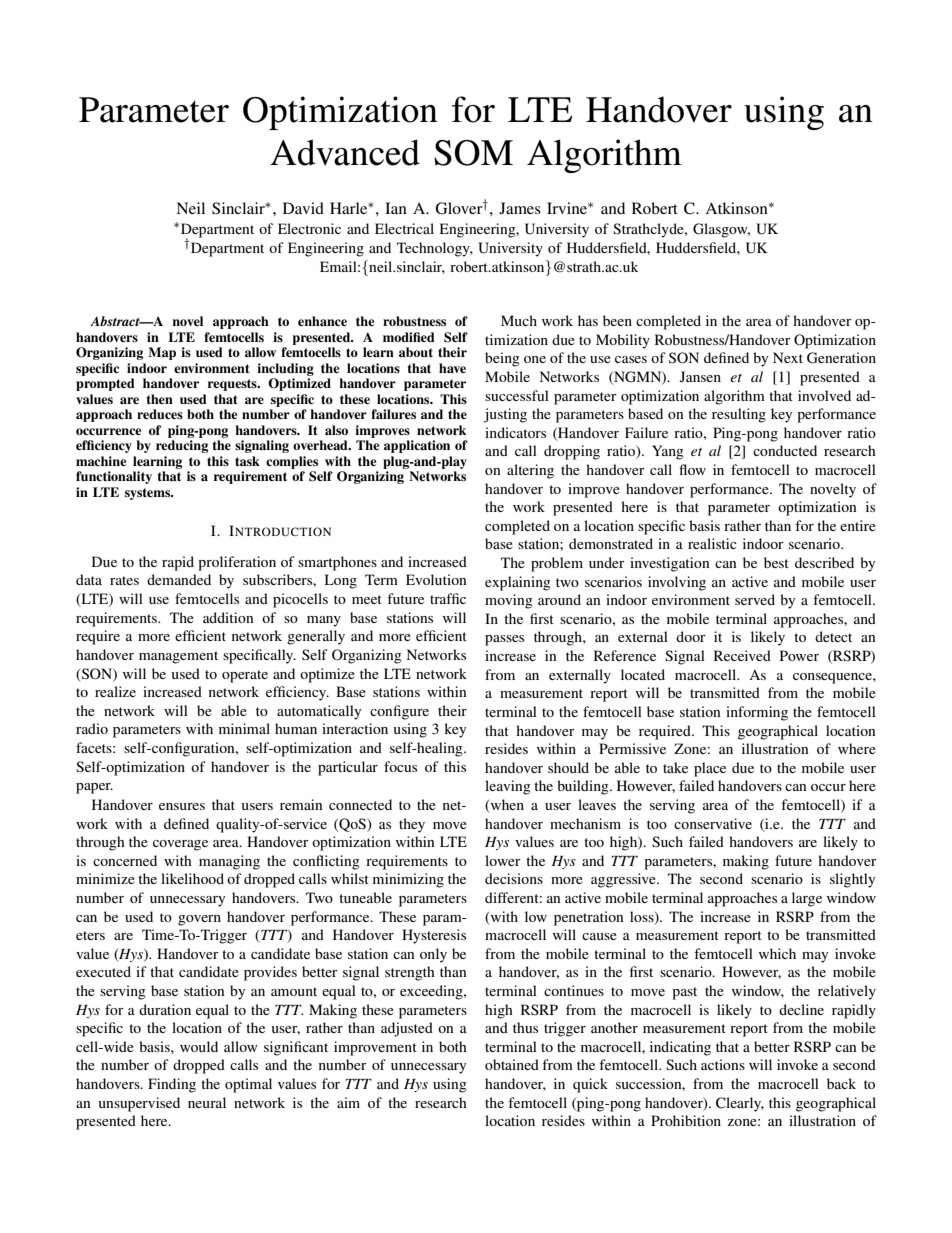 The width and height of the document is (952, 1233). I want to click on Received, so click(742, 655).
